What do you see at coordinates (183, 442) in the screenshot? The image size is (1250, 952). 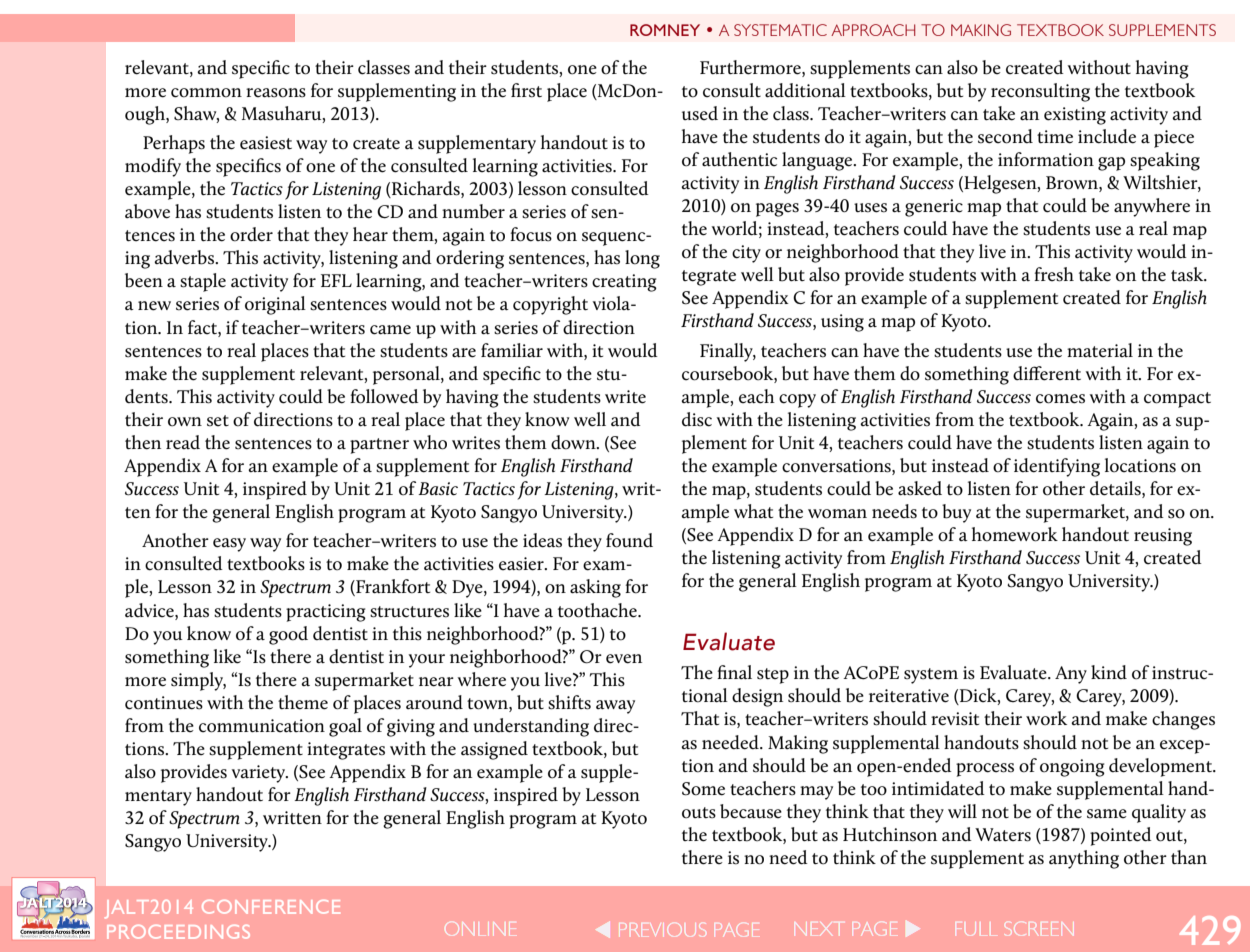 I see `read` at bounding box center [183, 442].
